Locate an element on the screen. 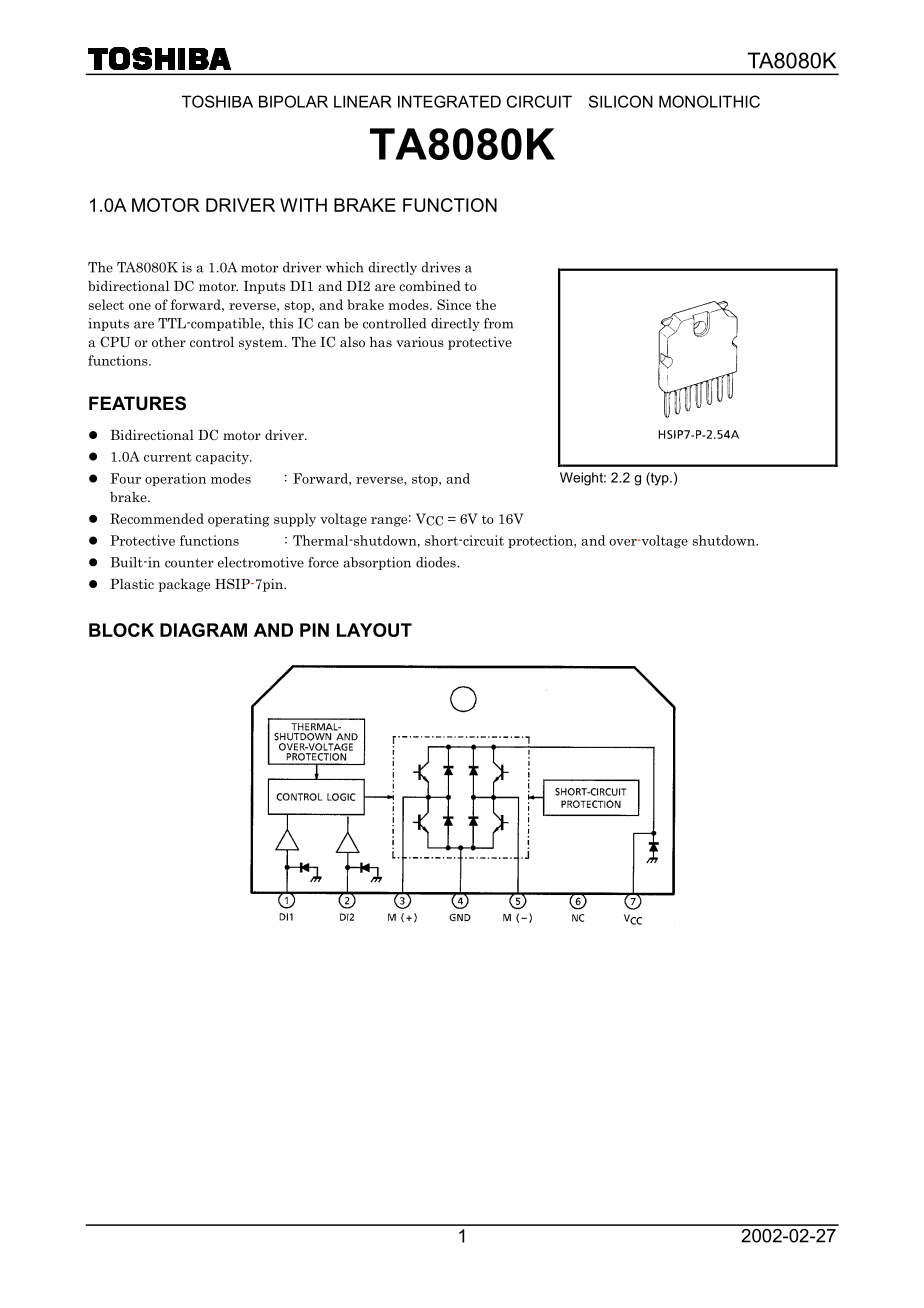  other is located at coordinates (169, 342).
